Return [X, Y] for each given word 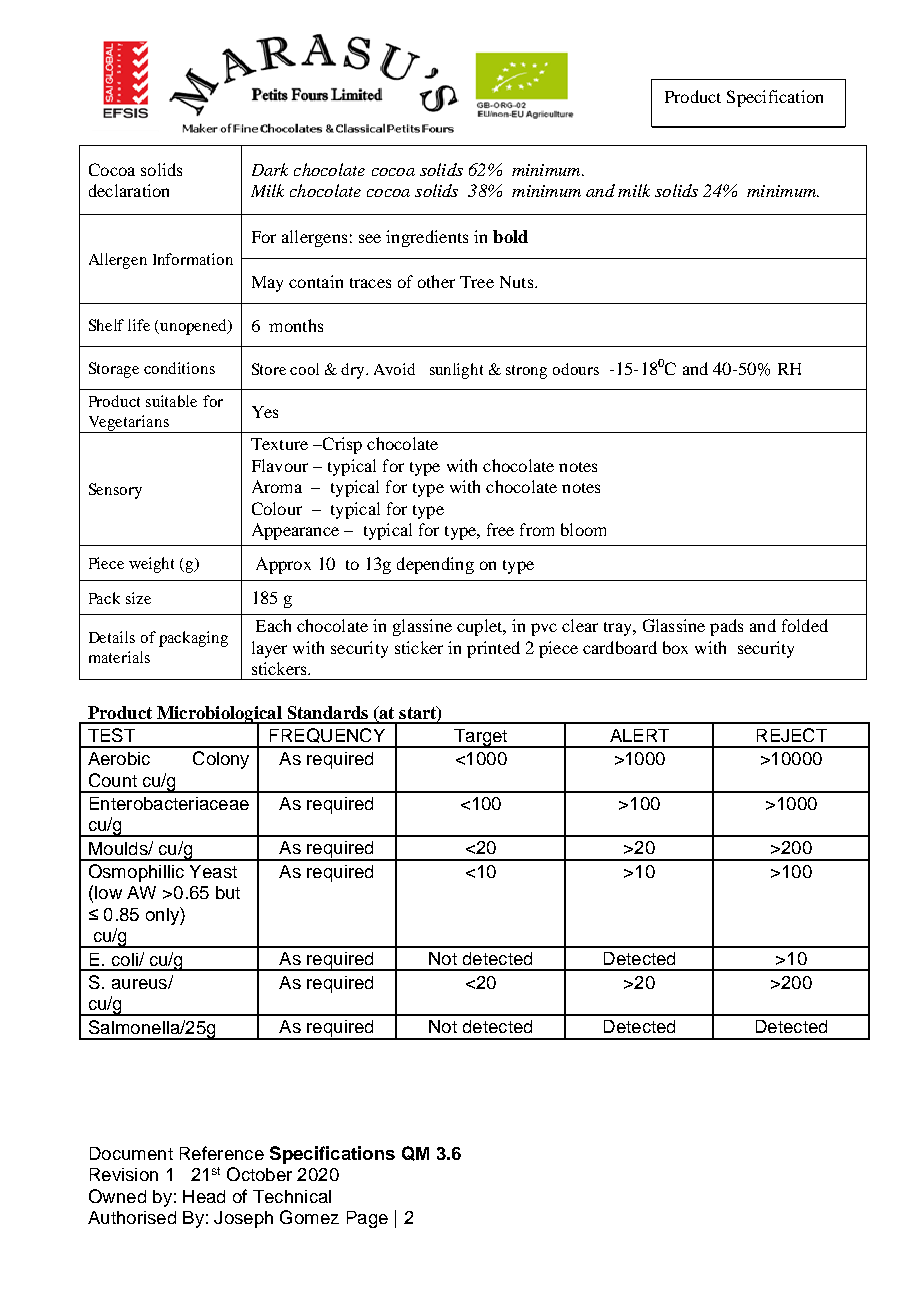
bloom [583, 529]
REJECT [792, 735]
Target [480, 738]
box [675, 647]
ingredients [427, 238]
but [228, 892]
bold [510, 236]
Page [367, 1219]
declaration [129, 190]
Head [204, 1196]
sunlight [456, 371]
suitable [171, 401]
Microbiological [219, 715]
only [163, 916]
